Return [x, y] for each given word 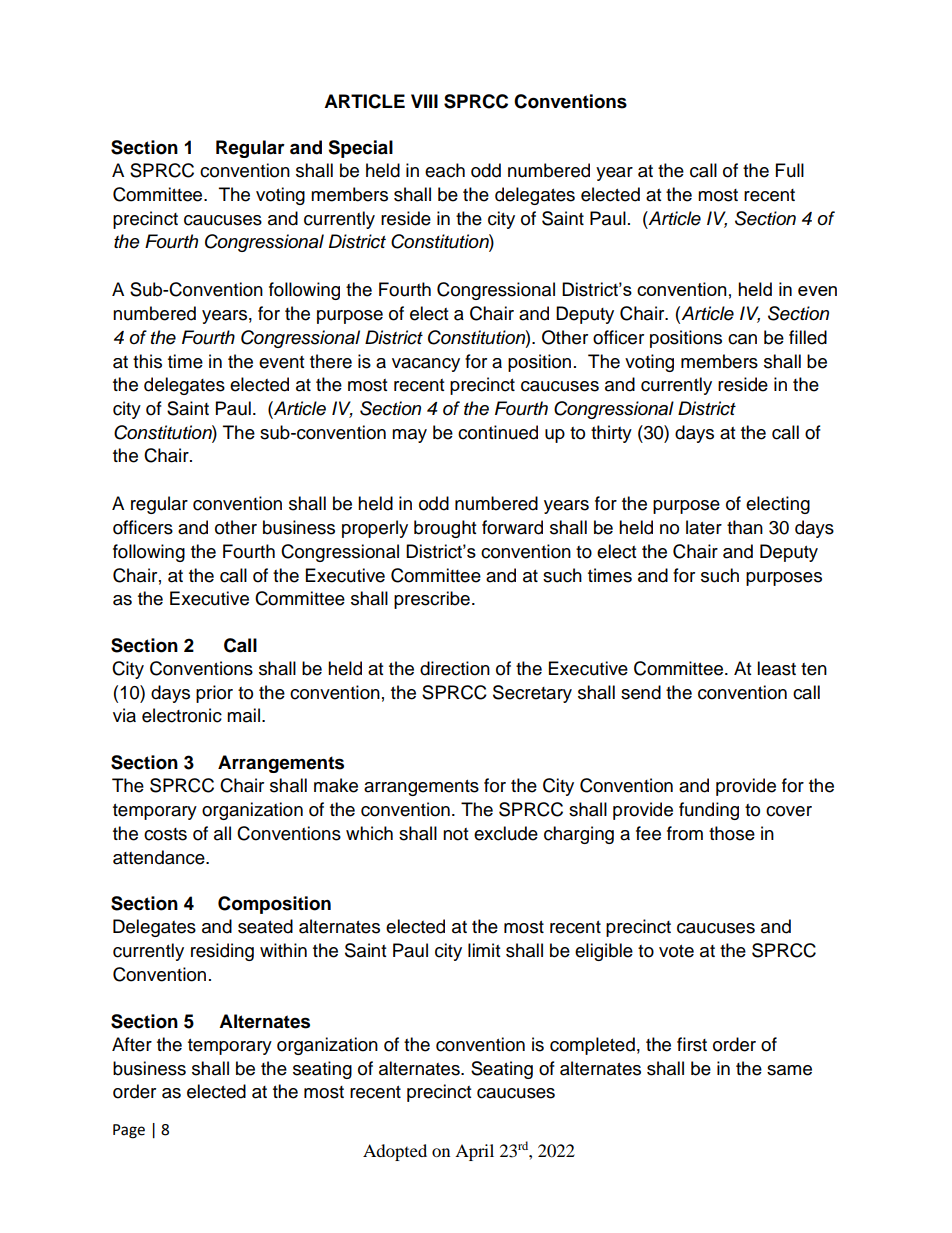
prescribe [432, 600]
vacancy [426, 365]
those [732, 833]
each [445, 170]
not [455, 834]
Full [790, 170]
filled [808, 337]
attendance [160, 857]
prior [214, 694]
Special [360, 149]
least [776, 668]
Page [129, 1131]
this [147, 361]
